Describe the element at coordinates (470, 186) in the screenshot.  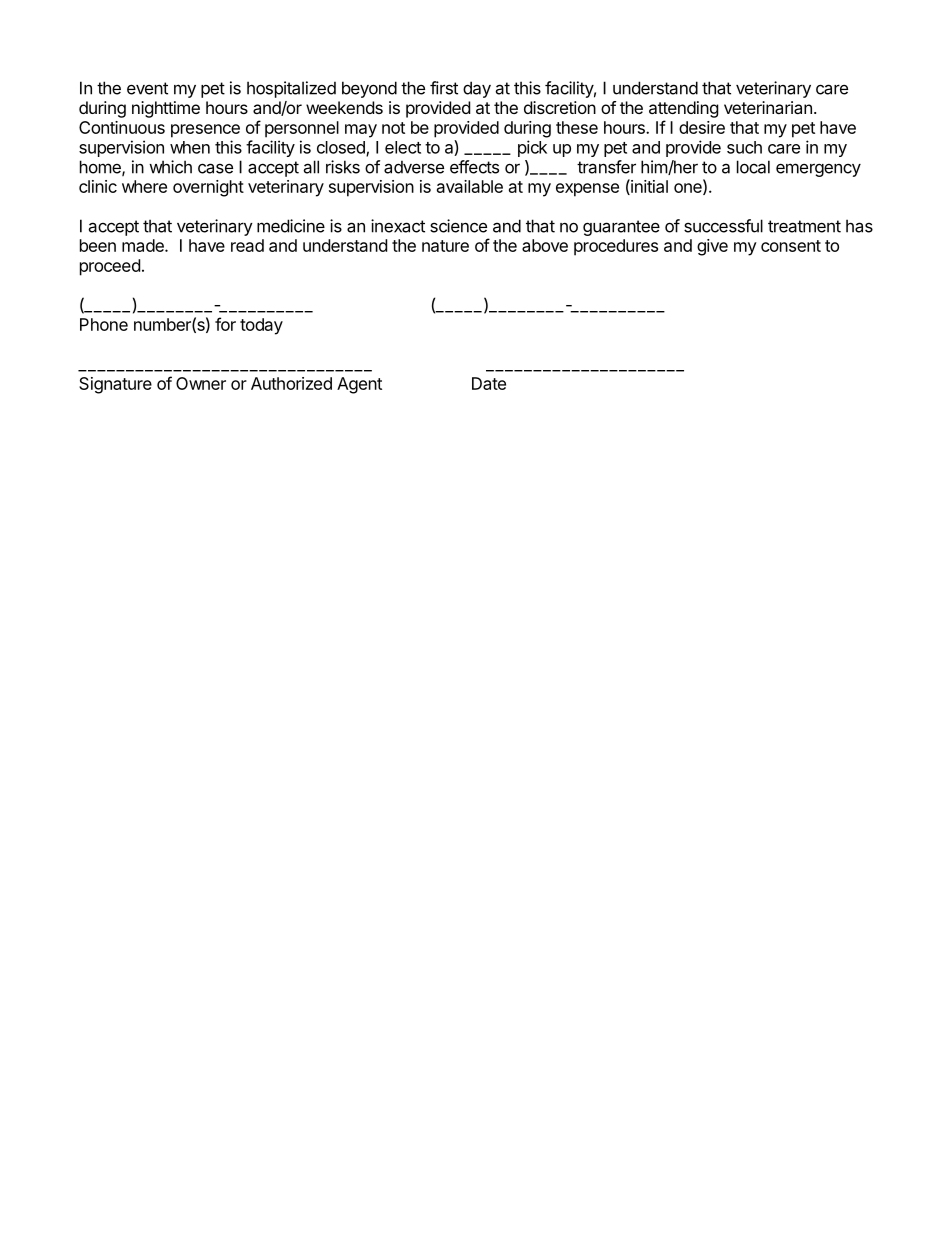
I see `available` at that location.
